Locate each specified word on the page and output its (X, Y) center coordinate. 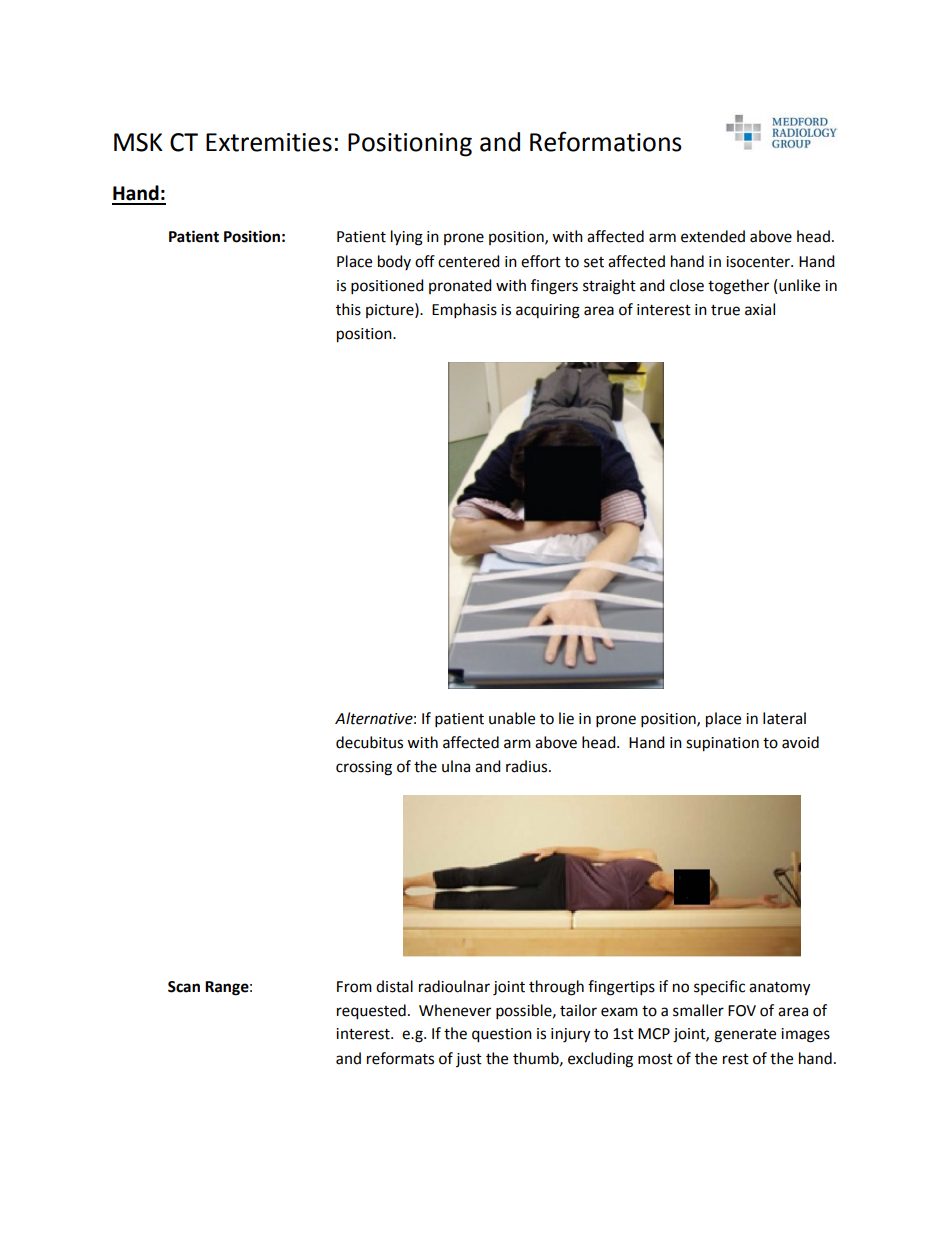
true (725, 310)
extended (713, 236)
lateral (784, 718)
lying (407, 238)
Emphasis (464, 311)
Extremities (269, 142)
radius (528, 766)
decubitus (369, 742)
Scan (184, 987)
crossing (364, 768)
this (348, 309)
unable (512, 718)
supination (722, 744)
